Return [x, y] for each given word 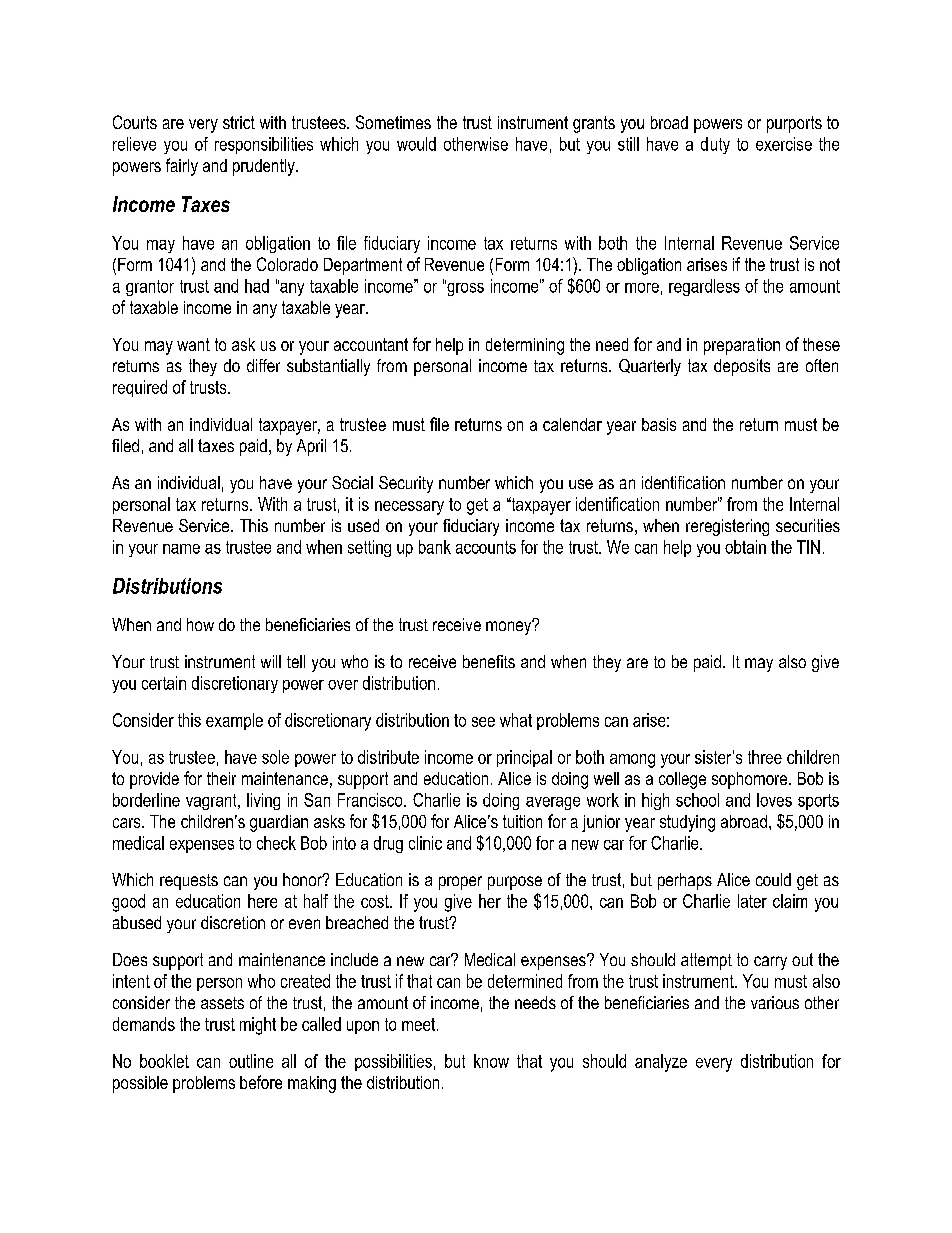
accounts [486, 547]
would [416, 144]
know [491, 1061]
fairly [182, 167]
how [200, 624]
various [775, 1002]
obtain [745, 547]
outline [251, 1061]
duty [715, 145]
